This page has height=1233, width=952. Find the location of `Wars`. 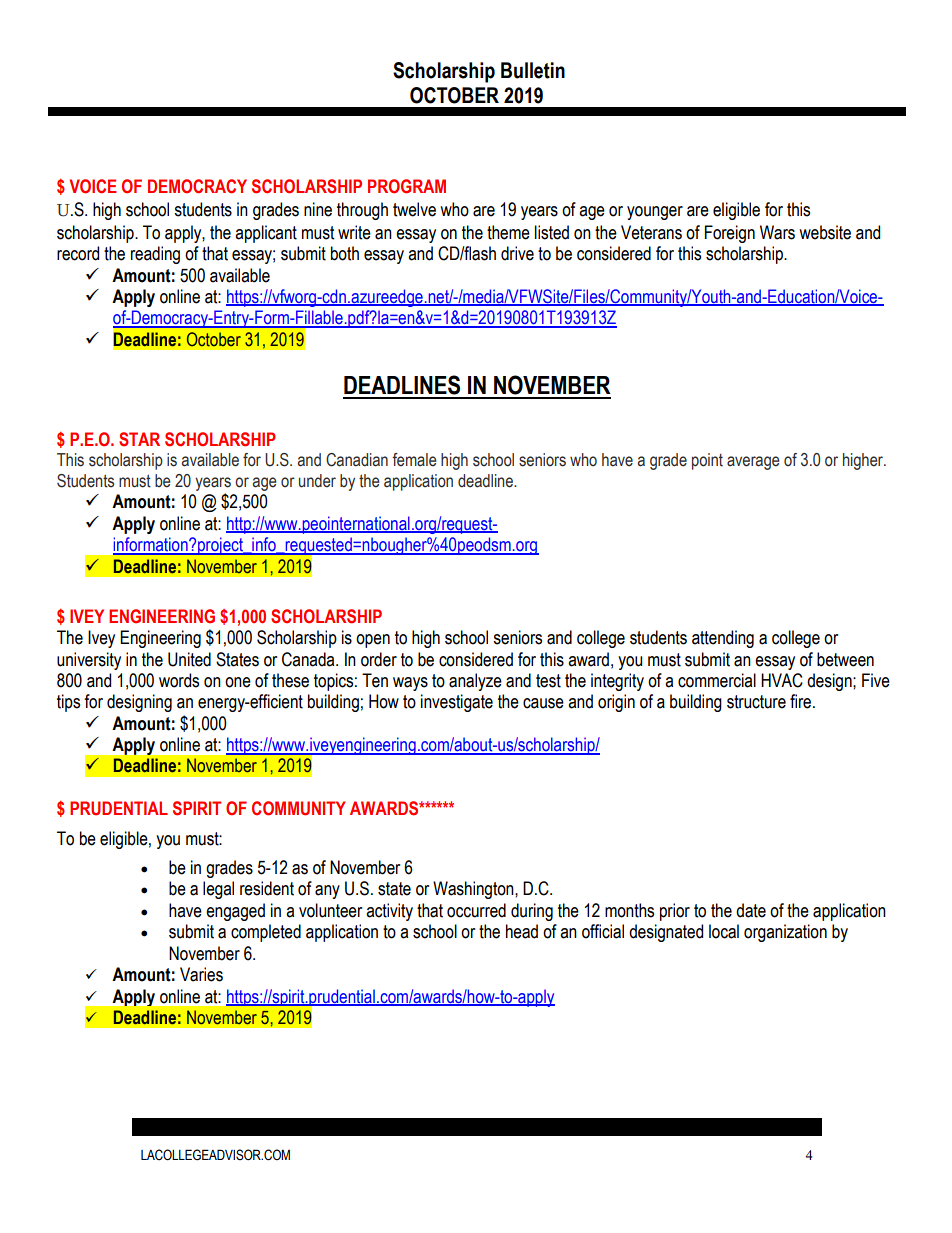

Wars is located at coordinates (777, 232).
